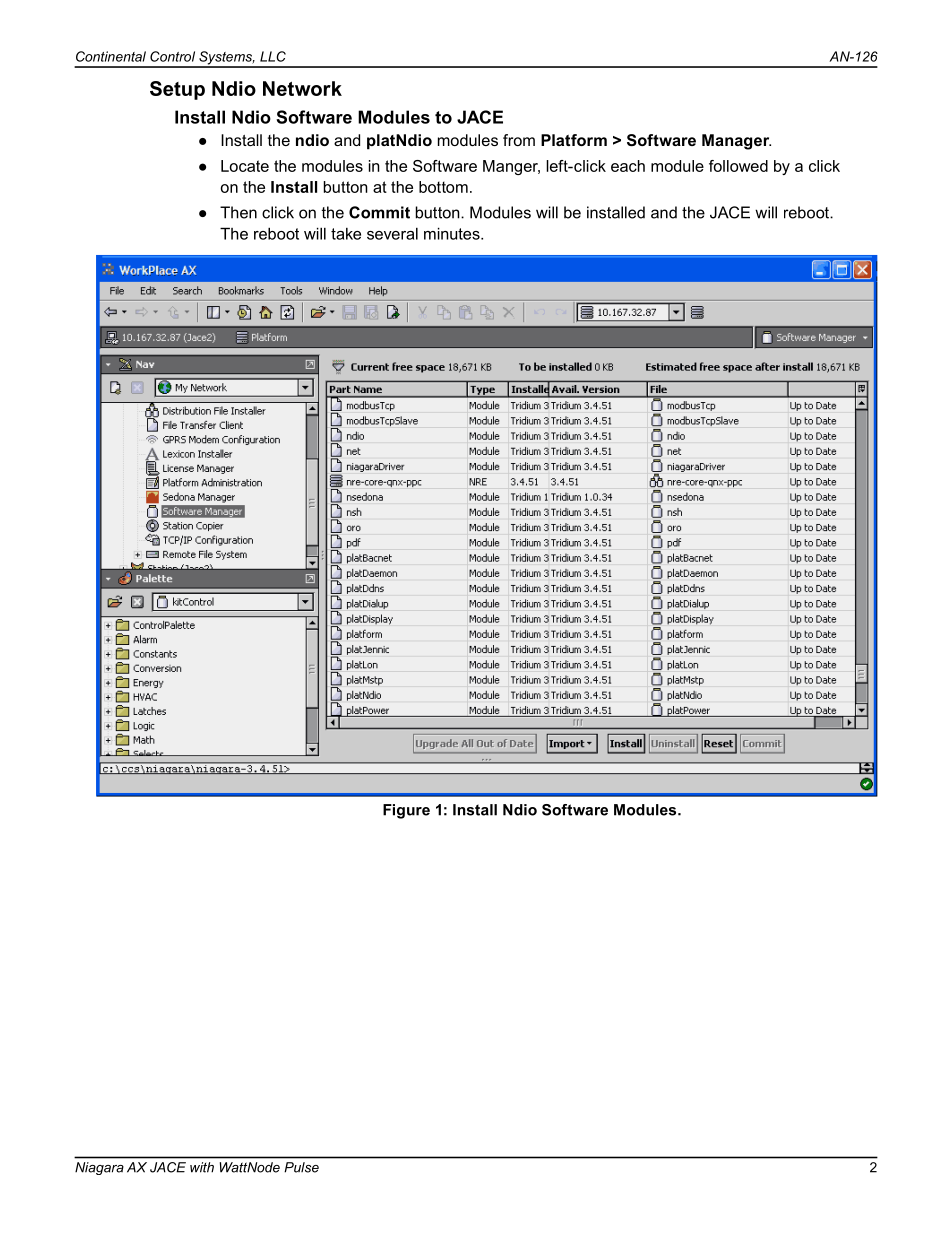 The image size is (952, 1233). Describe the element at coordinates (453, 233) in the document. I see `minutes` at that location.
